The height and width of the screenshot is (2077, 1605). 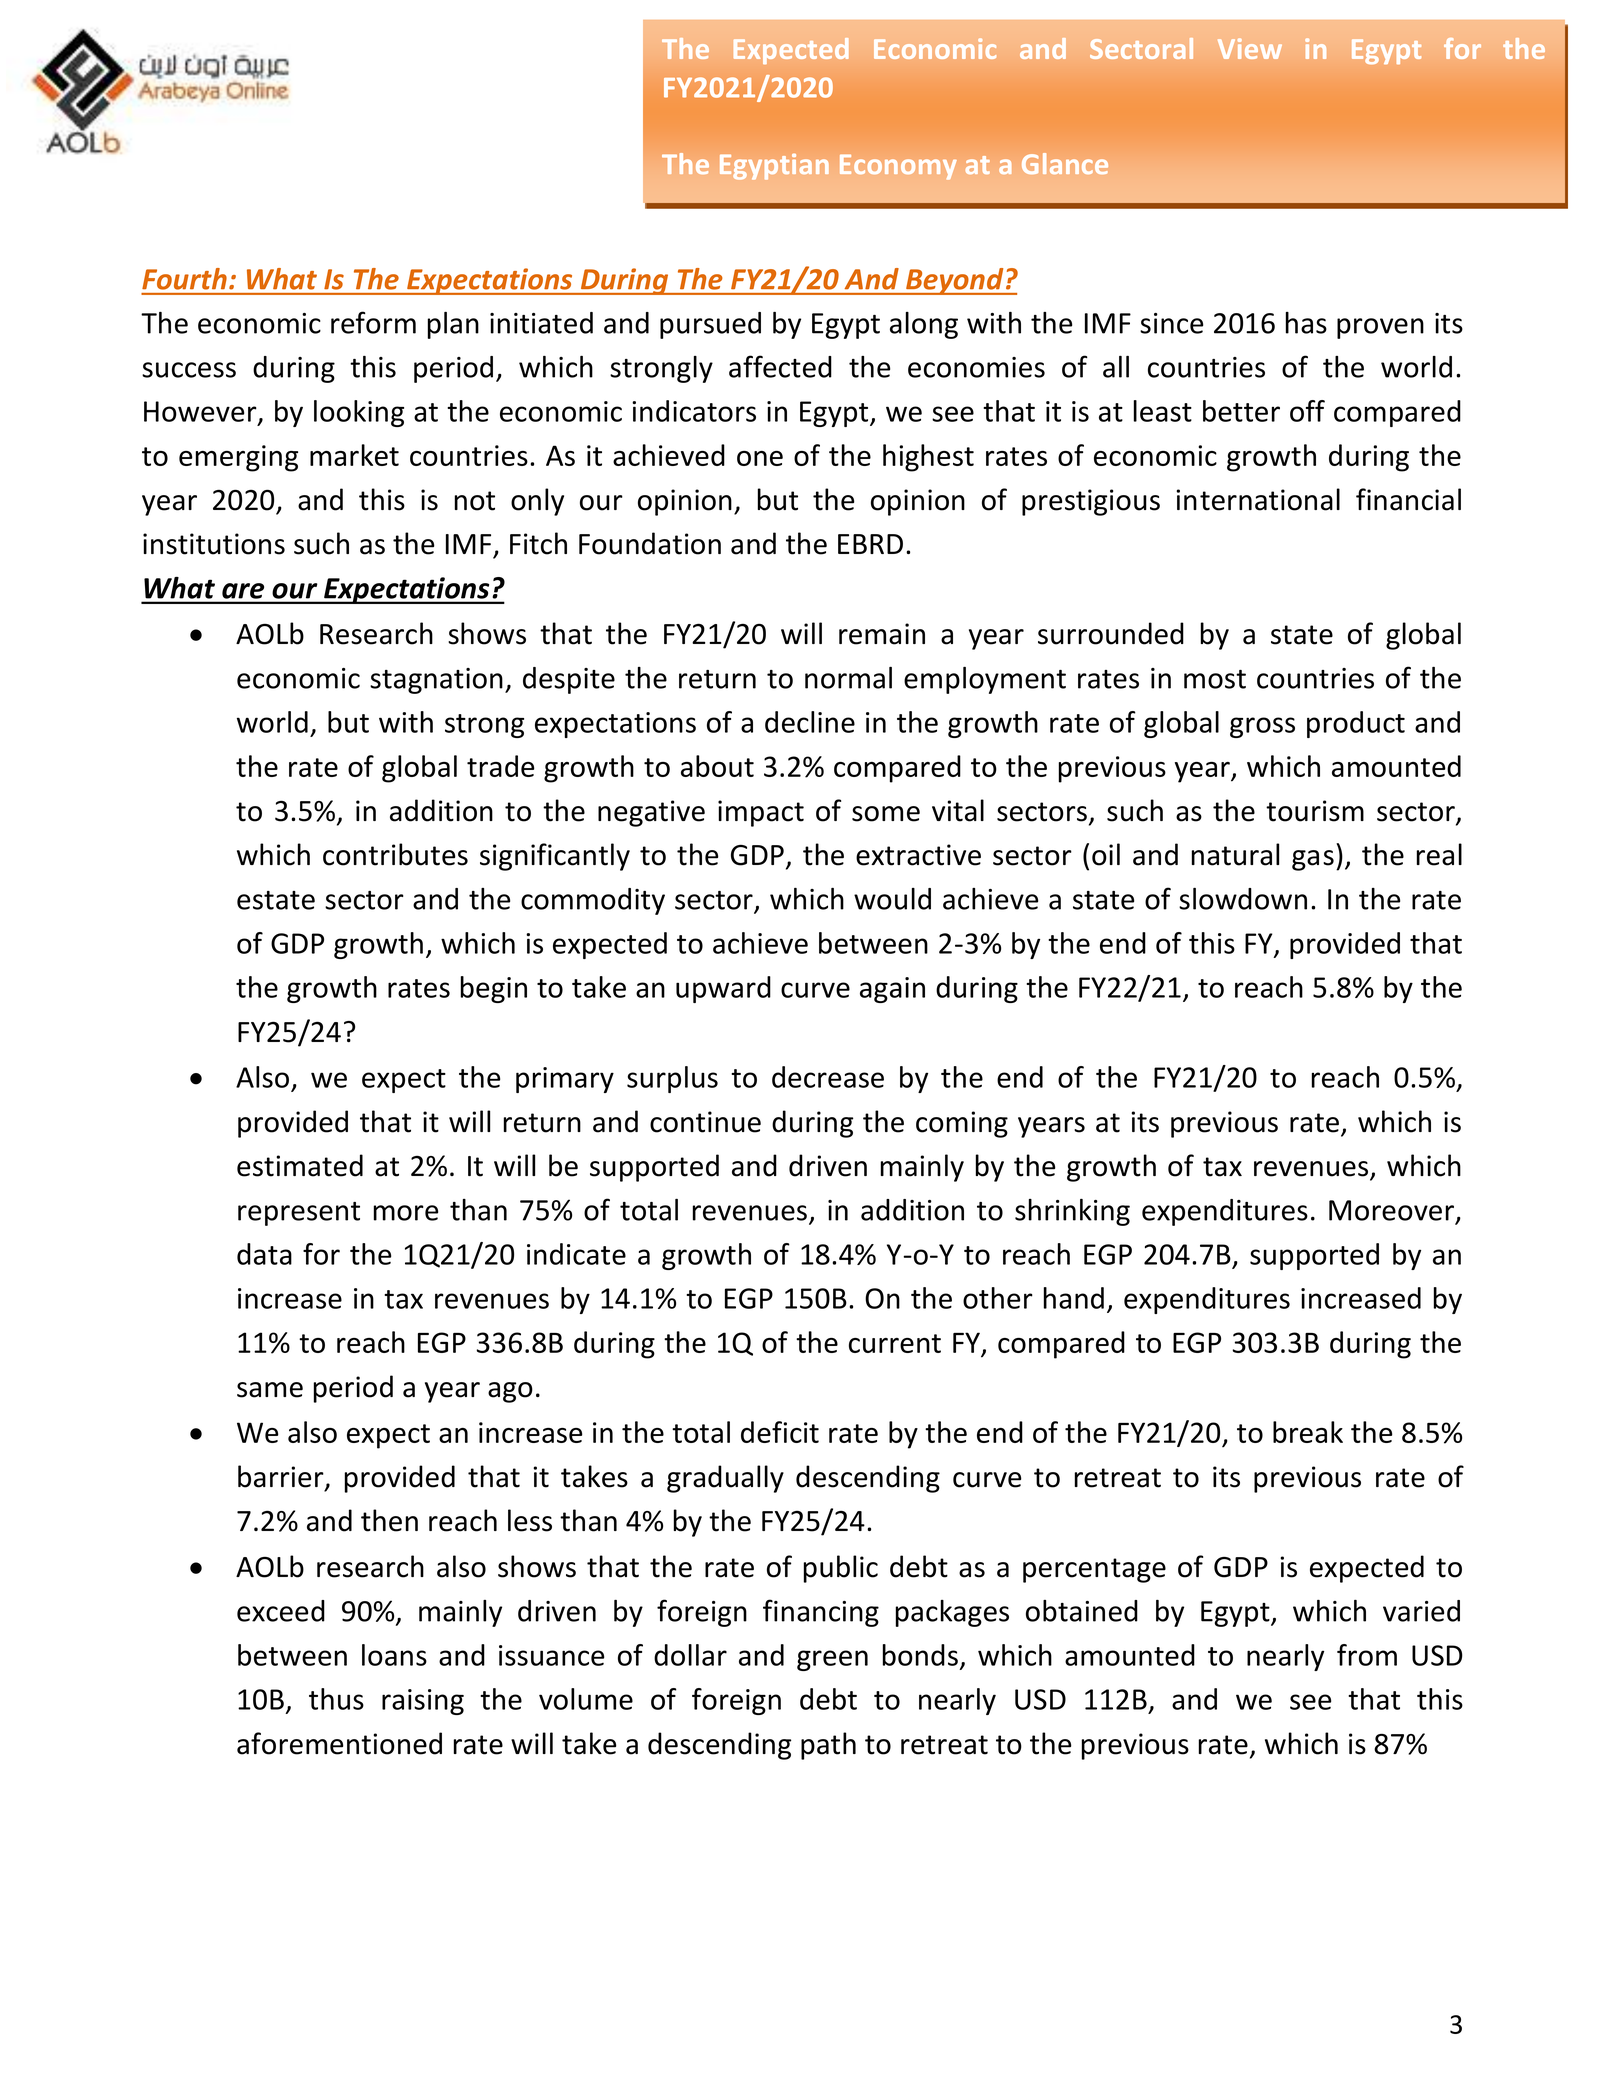 What do you see at coordinates (928, 458) in the screenshot?
I see `highest` at bounding box center [928, 458].
